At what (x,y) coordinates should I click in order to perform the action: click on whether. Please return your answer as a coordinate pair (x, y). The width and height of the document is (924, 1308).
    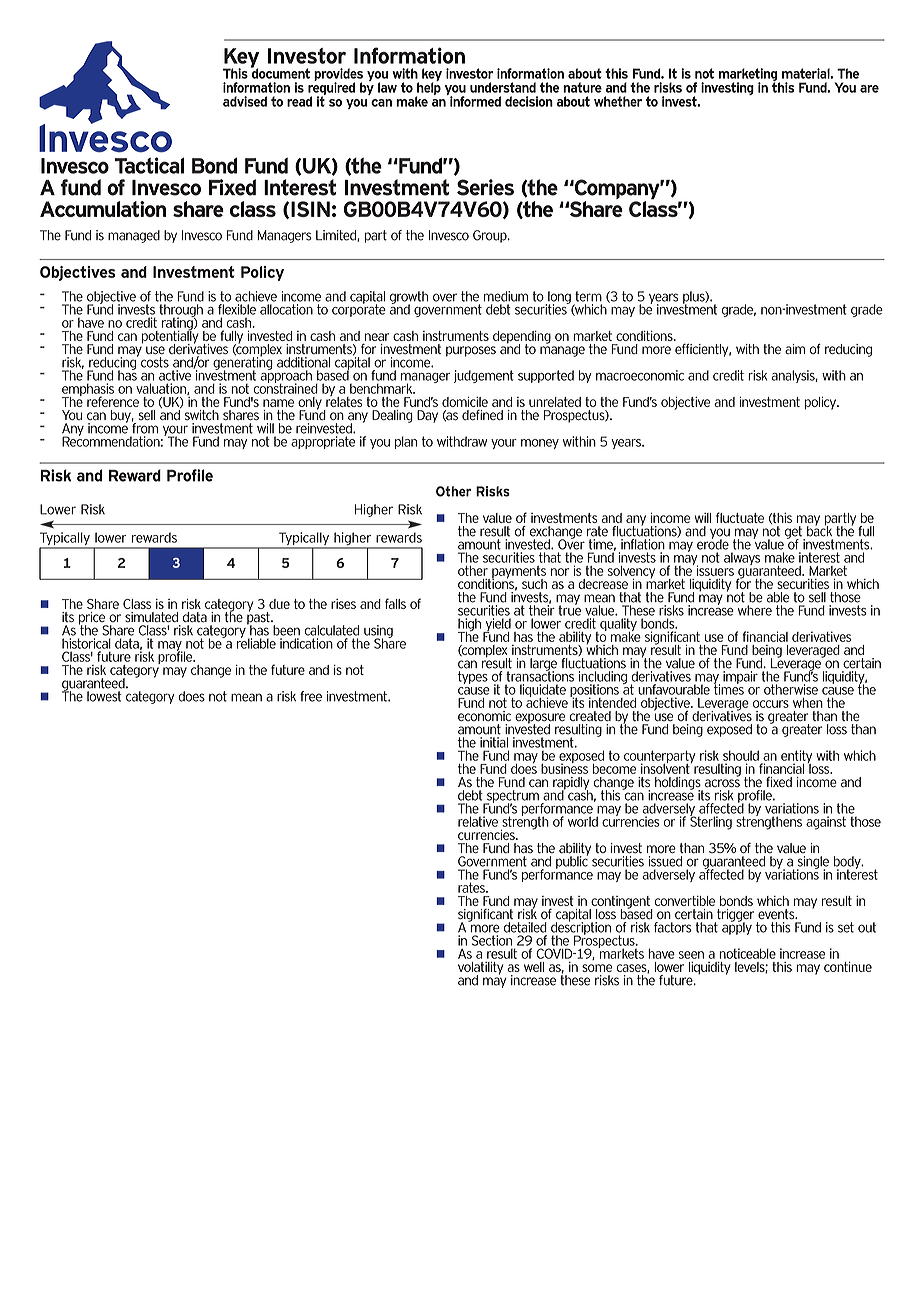
    Looking at the image, I should click on (618, 101).
